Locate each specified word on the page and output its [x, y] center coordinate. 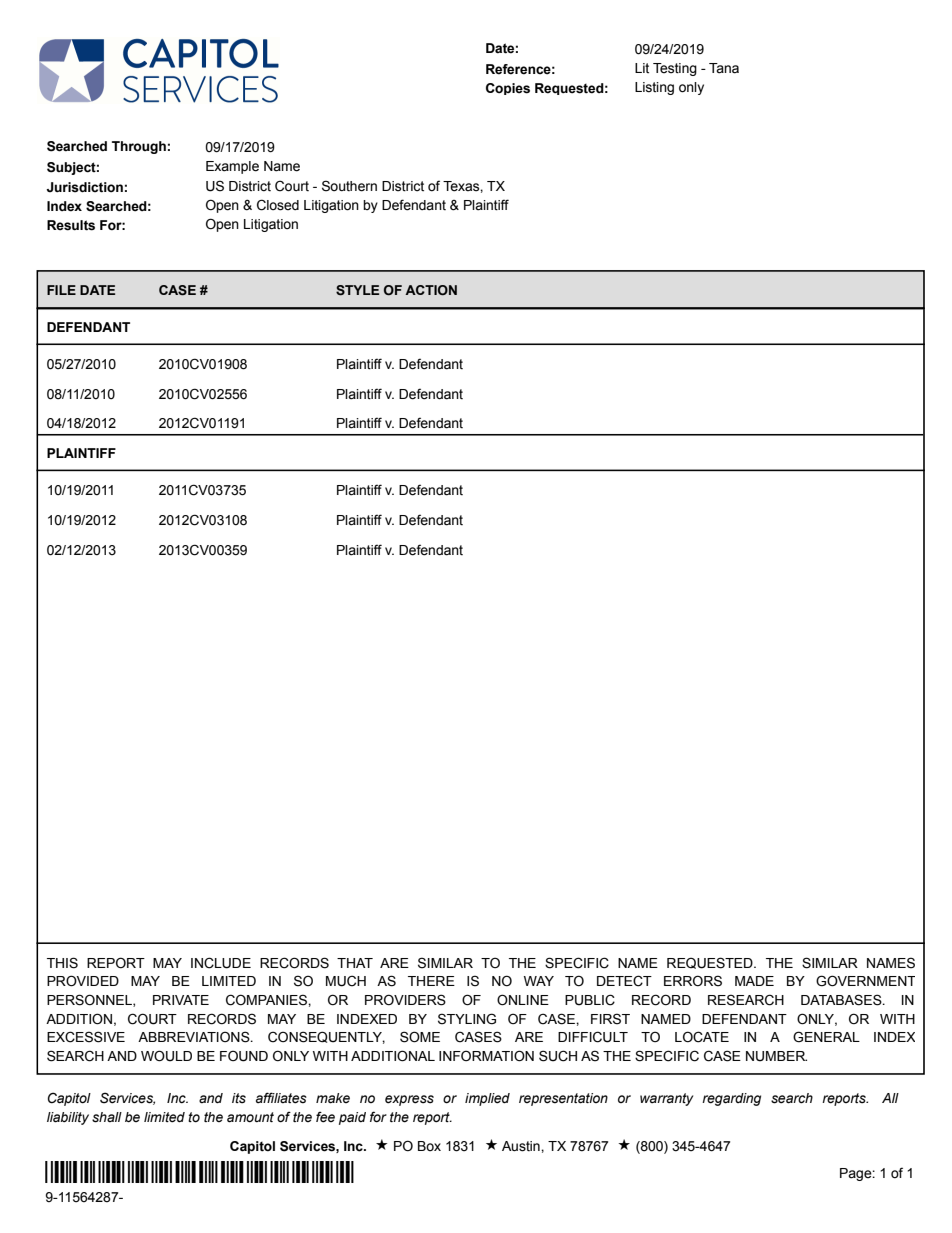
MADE [754, 981]
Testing [675, 69]
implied [487, 1099]
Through [139, 147]
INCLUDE [221, 963]
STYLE [357, 290]
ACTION [431, 290]
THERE [431, 981]
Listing [654, 88]
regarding [731, 1099]
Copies [508, 89]
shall [107, 1117]
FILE [61, 290]
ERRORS [693, 981]
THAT [355, 963]
